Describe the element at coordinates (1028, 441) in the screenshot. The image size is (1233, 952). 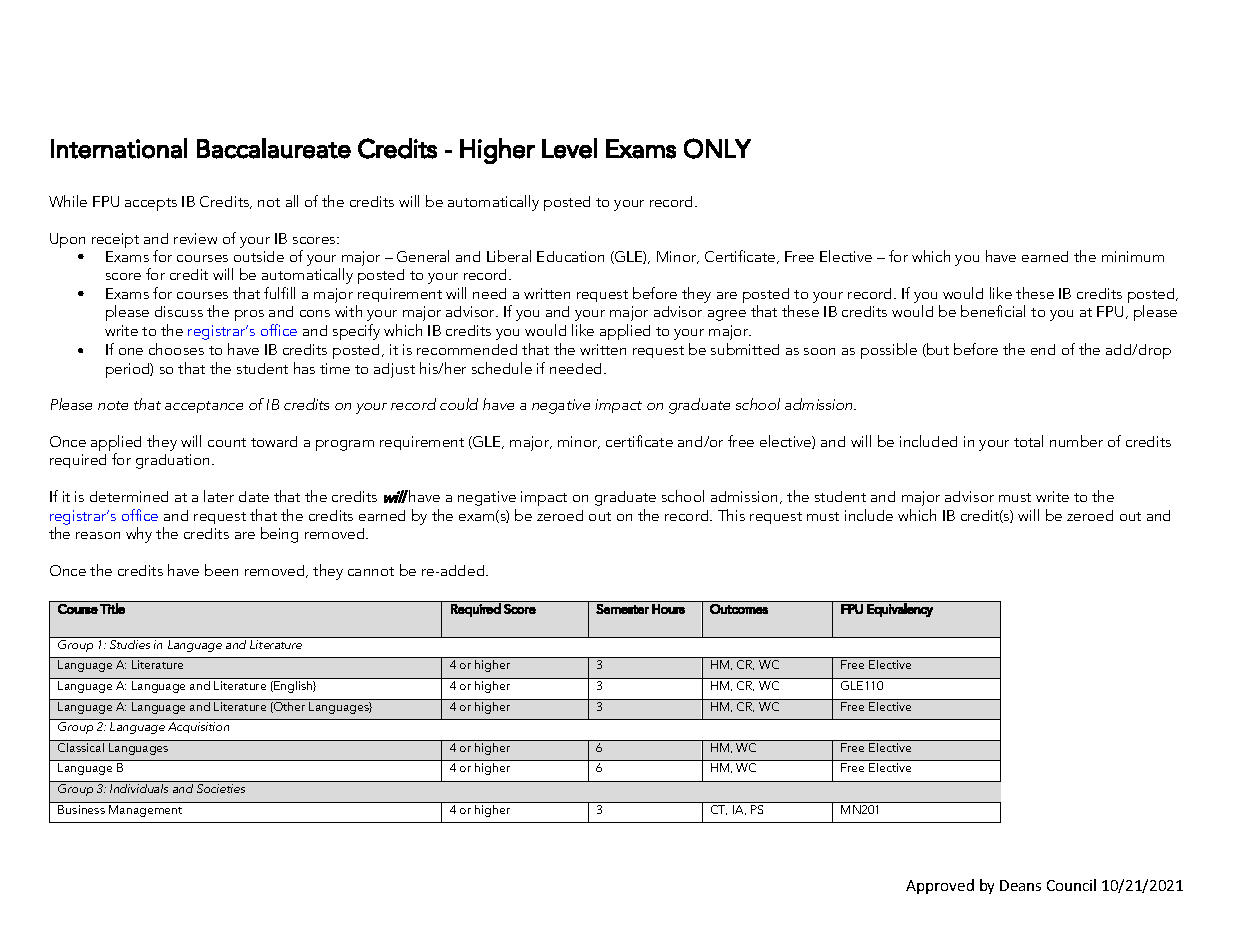
I see `total` at that location.
